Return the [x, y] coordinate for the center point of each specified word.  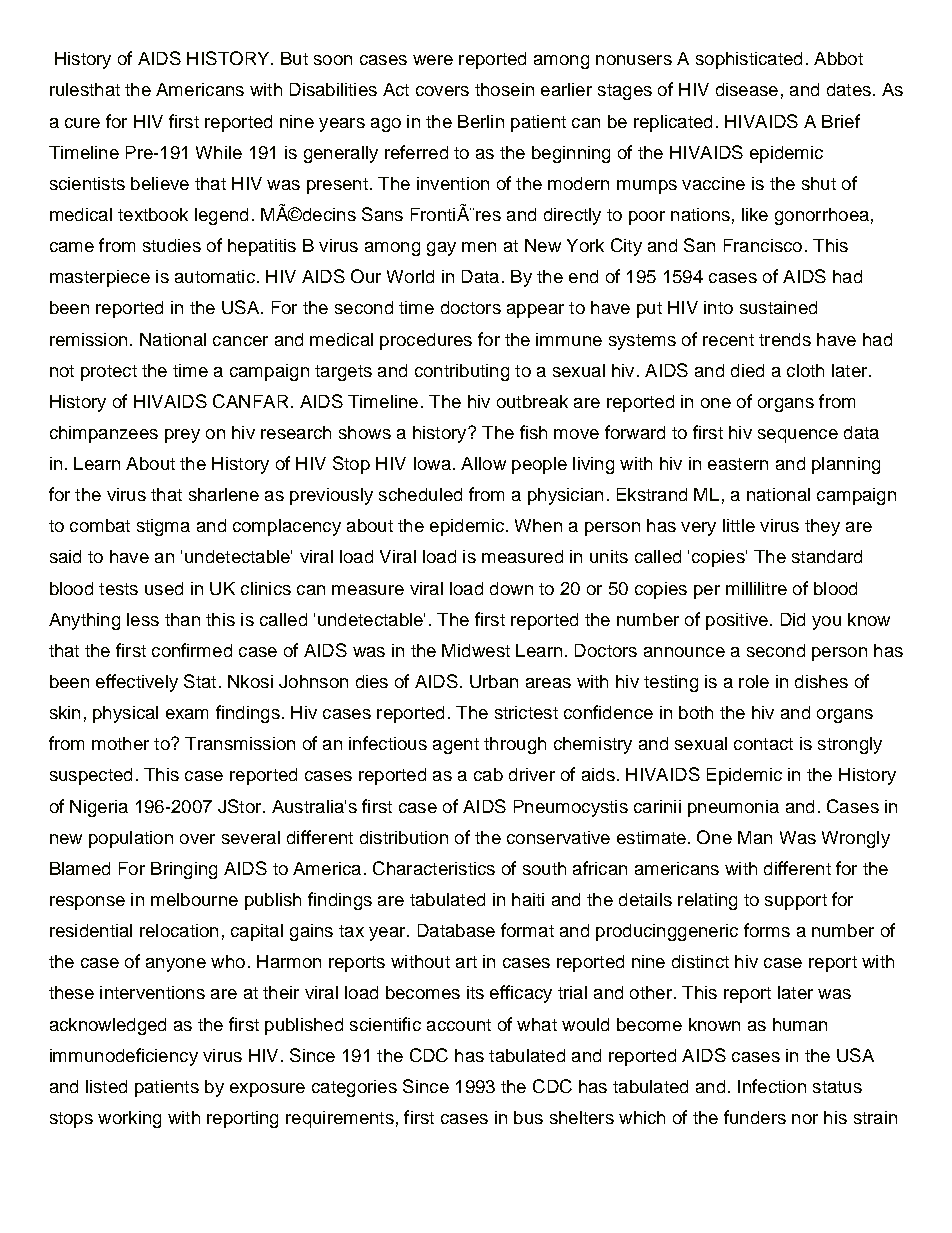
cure [82, 123]
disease [747, 89]
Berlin [481, 121]
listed [106, 1086]
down [511, 588]
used [164, 588]
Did [793, 619]
